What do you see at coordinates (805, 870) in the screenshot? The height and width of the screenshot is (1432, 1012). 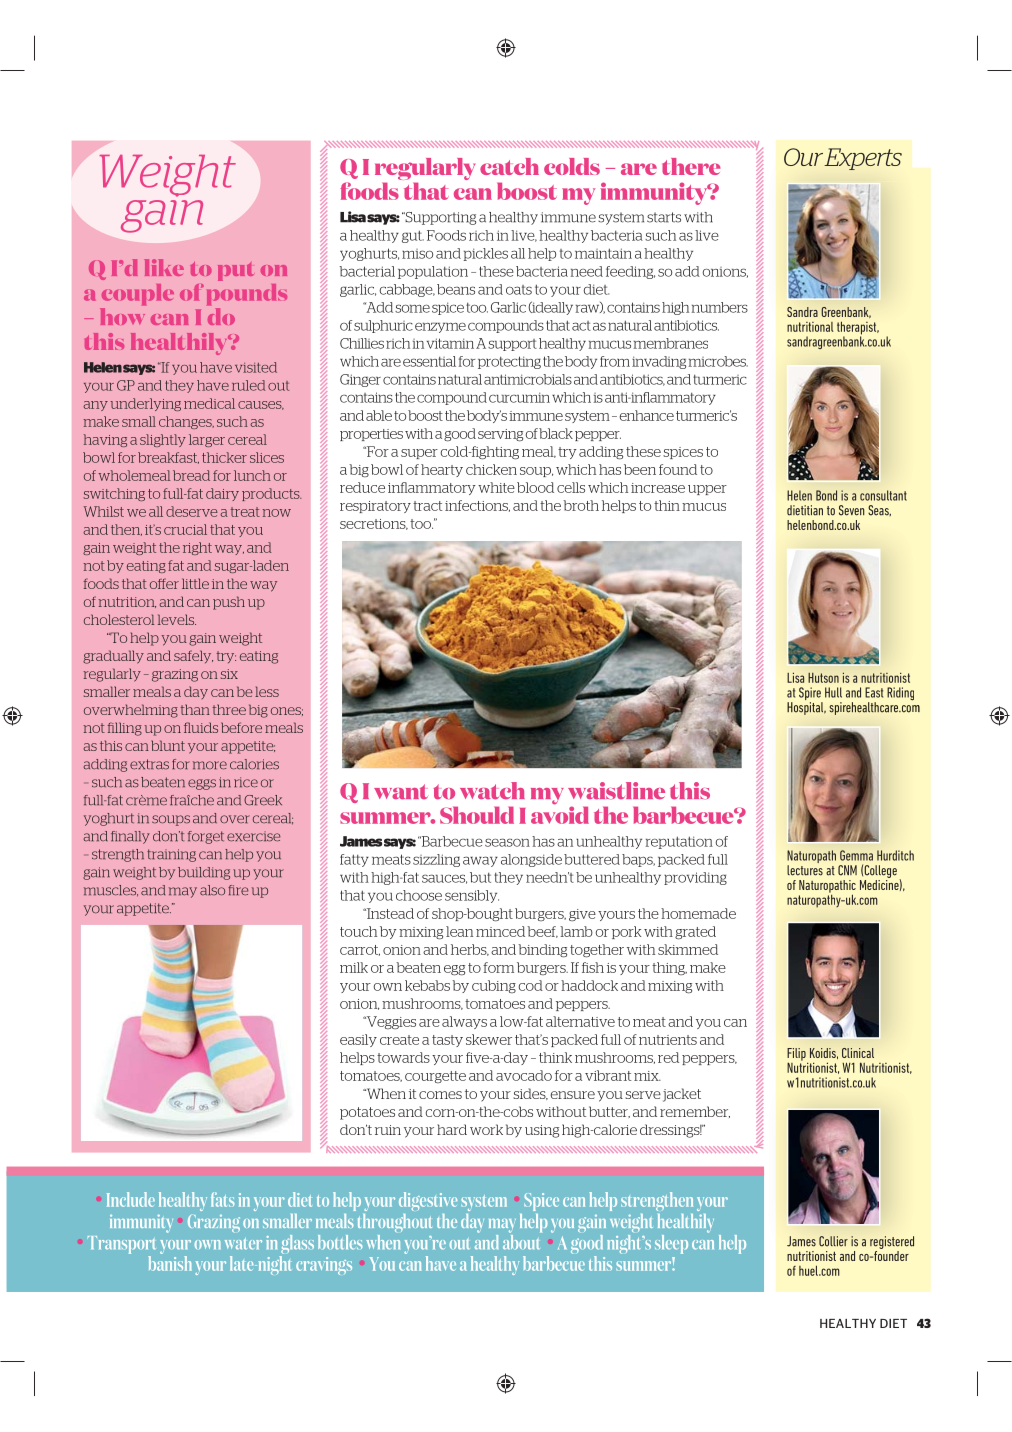 I see `lectures` at bounding box center [805, 870].
